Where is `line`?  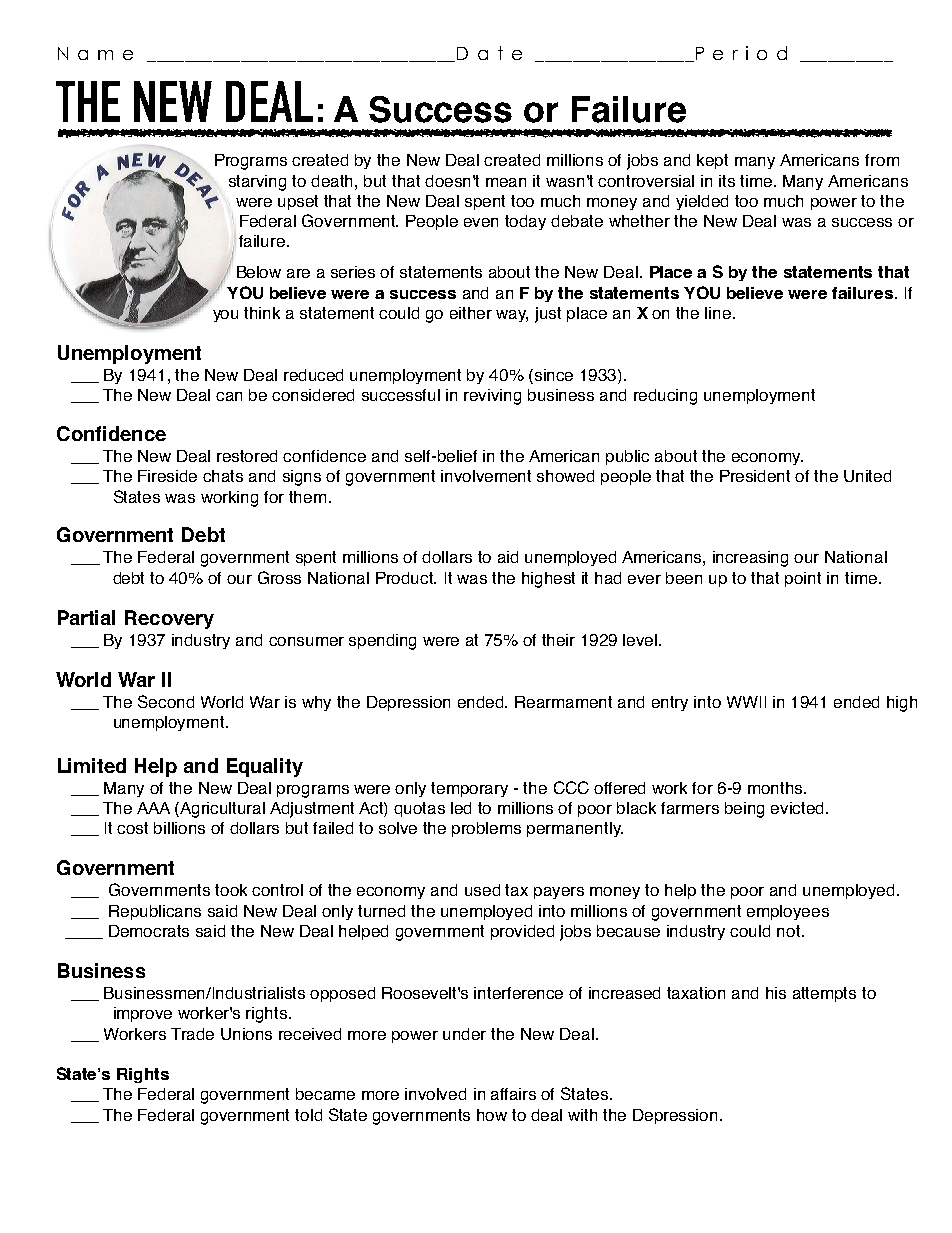
line is located at coordinates (718, 313).
